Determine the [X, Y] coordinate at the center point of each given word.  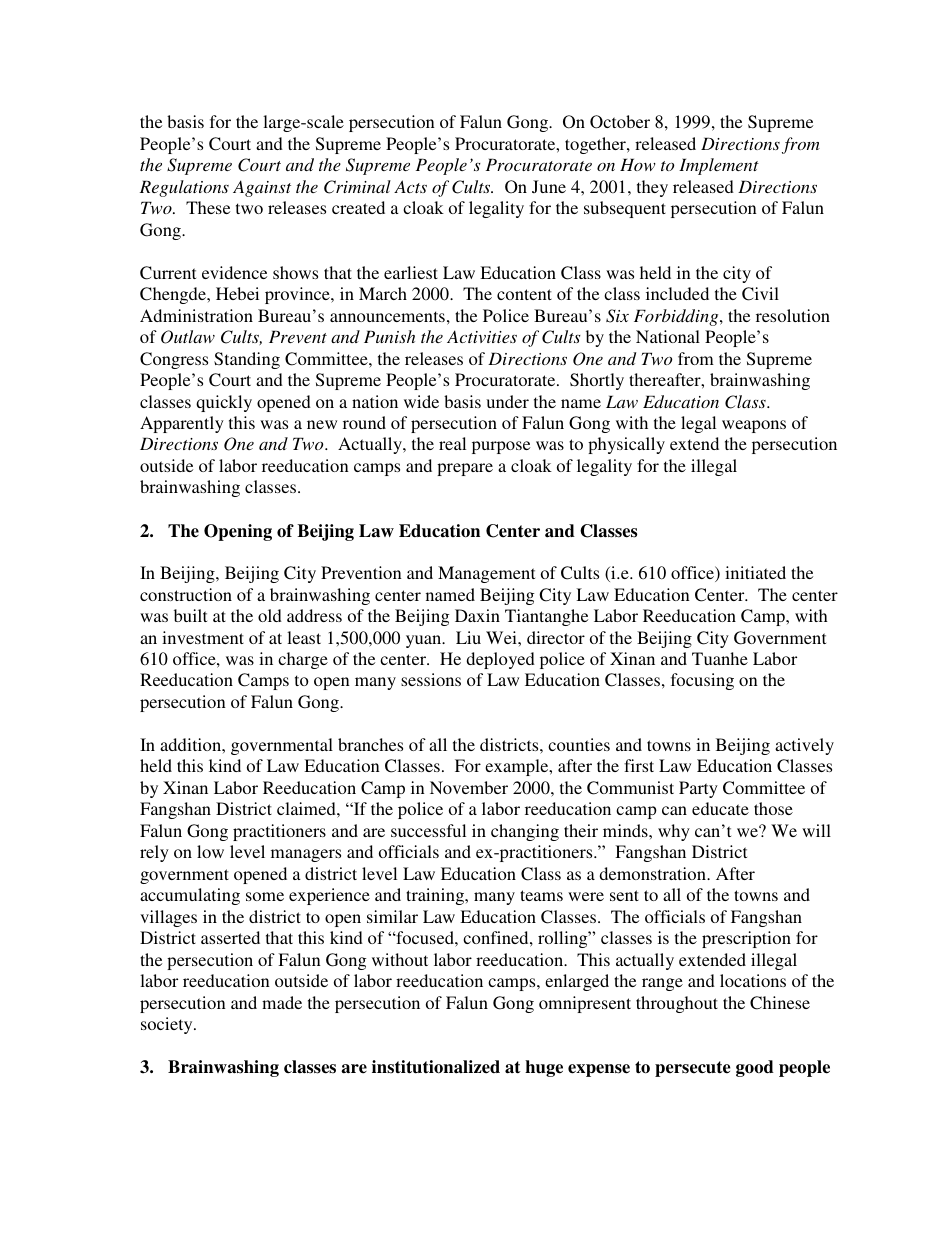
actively [804, 746]
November [469, 787]
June [549, 186]
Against [262, 188]
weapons [754, 426]
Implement [719, 166]
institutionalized [436, 1067]
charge [303, 660]
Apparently [182, 424]
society [168, 1025]
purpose [501, 447]
